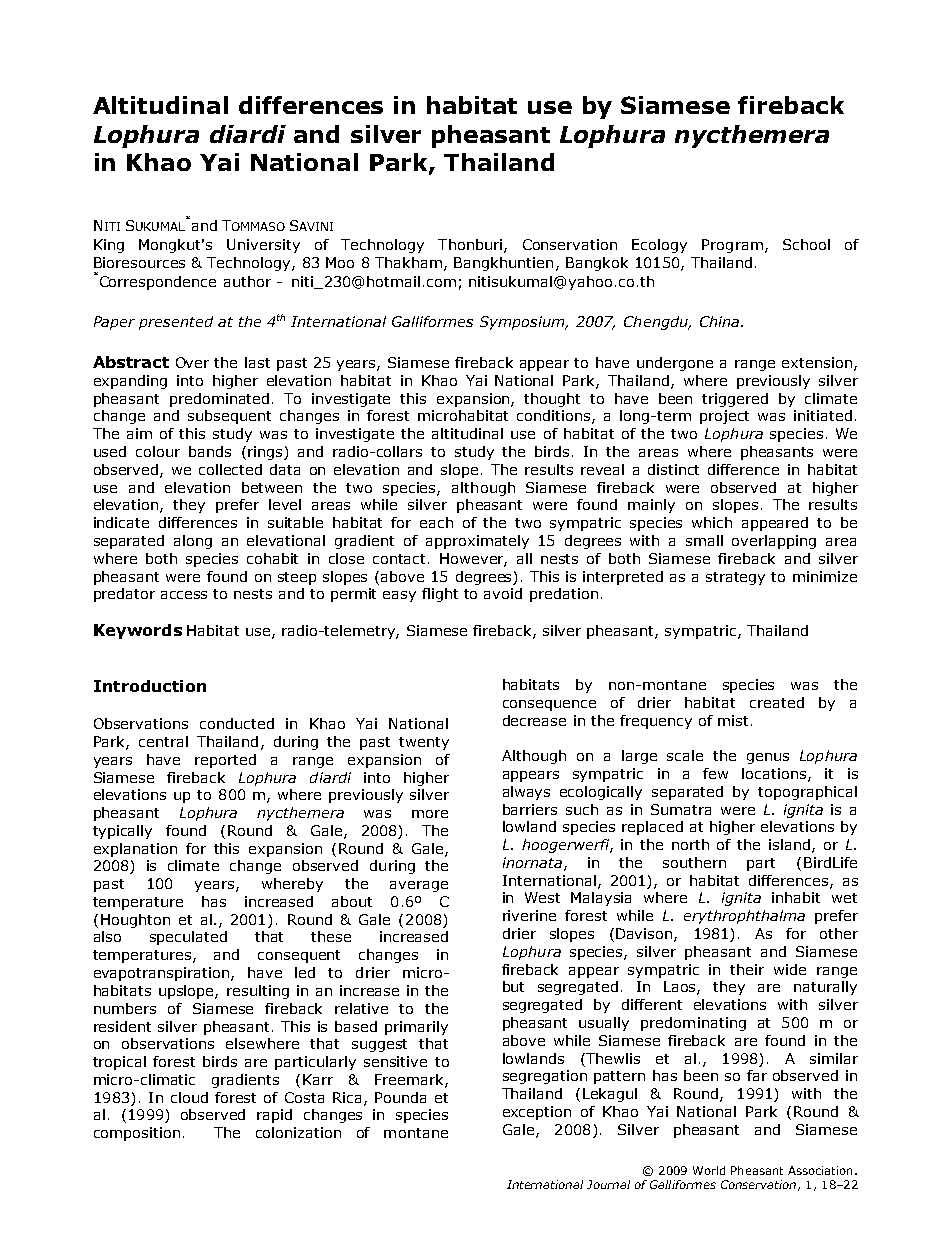  I want to click on approximately, so click(477, 542).
